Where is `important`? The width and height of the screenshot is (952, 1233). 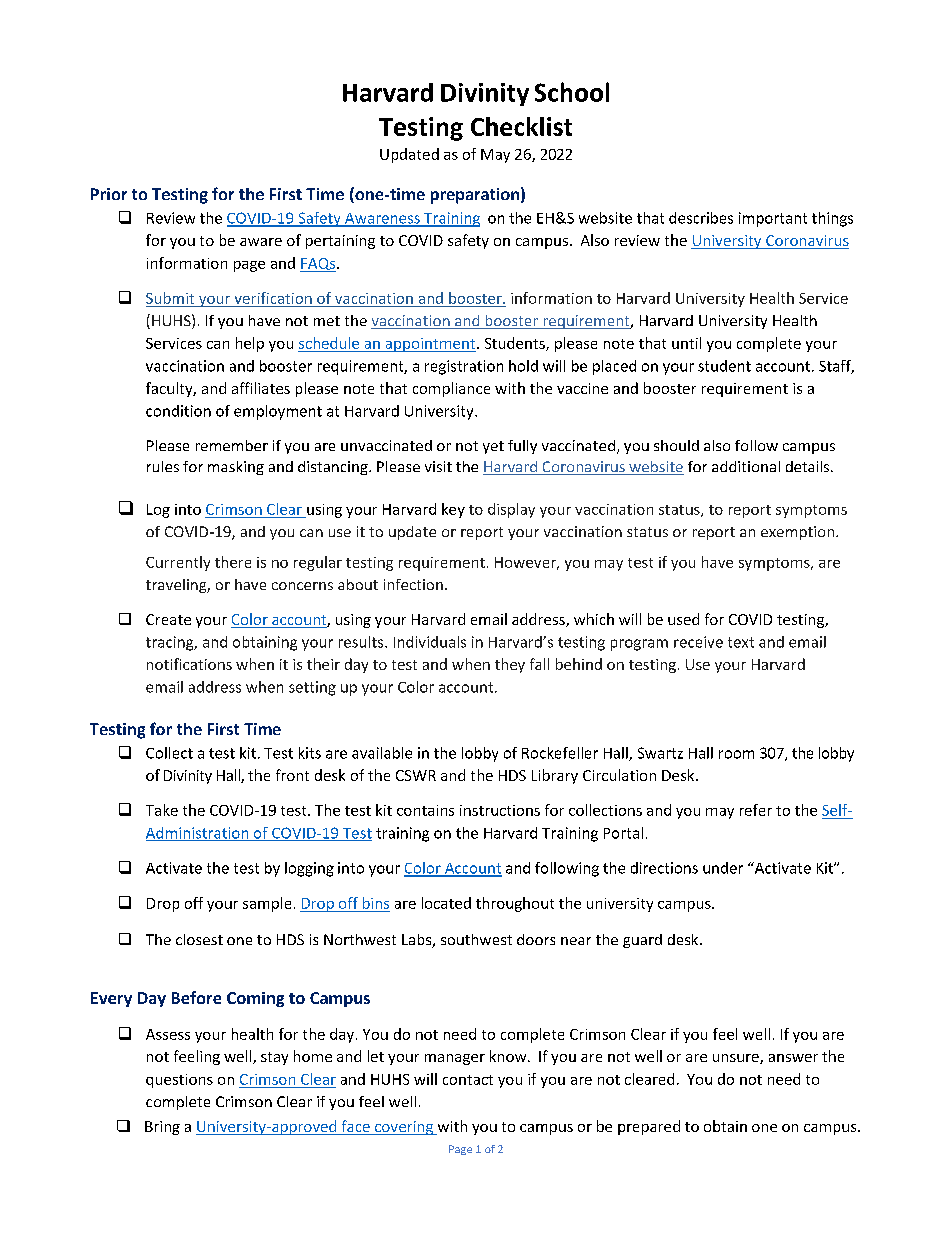 important is located at coordinates (773, 219).
